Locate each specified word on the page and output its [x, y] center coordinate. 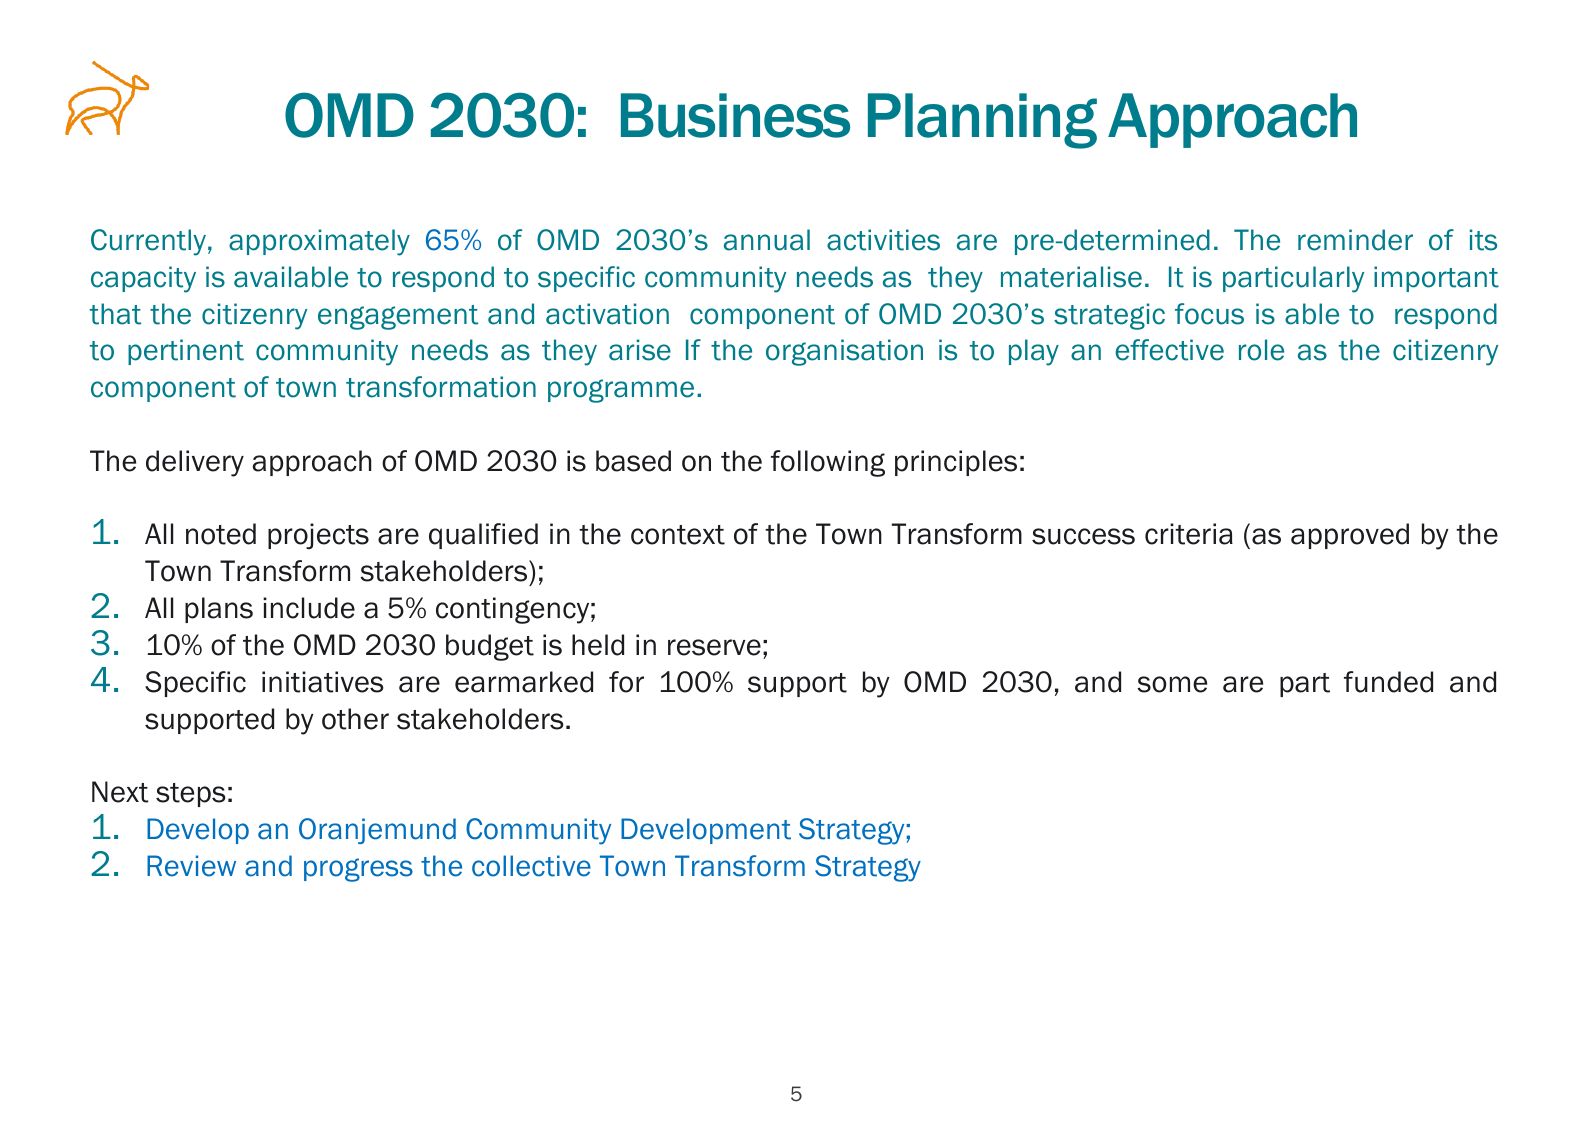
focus [1209, 314]
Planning [982, 121]
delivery [195, 463]
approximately [319, 242]
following [828, 463]
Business [735, 115]
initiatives [323, 682]
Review [191, 866]
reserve [714, 647]
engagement [398, 317]
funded [1388, 682]
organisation [844, 352]
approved [1350, 536]
